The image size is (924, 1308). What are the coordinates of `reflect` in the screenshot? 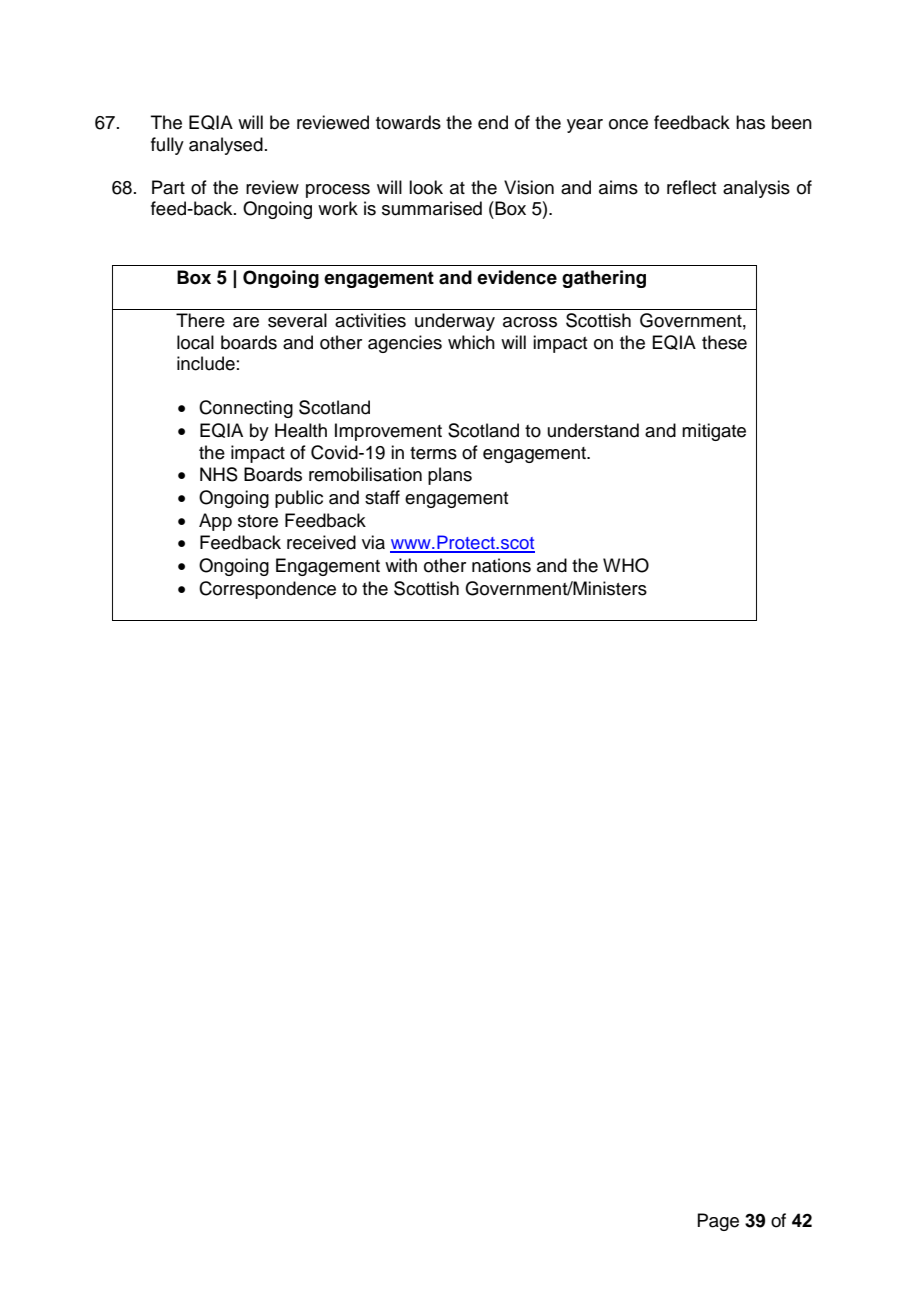 It's located at (691, 187).
